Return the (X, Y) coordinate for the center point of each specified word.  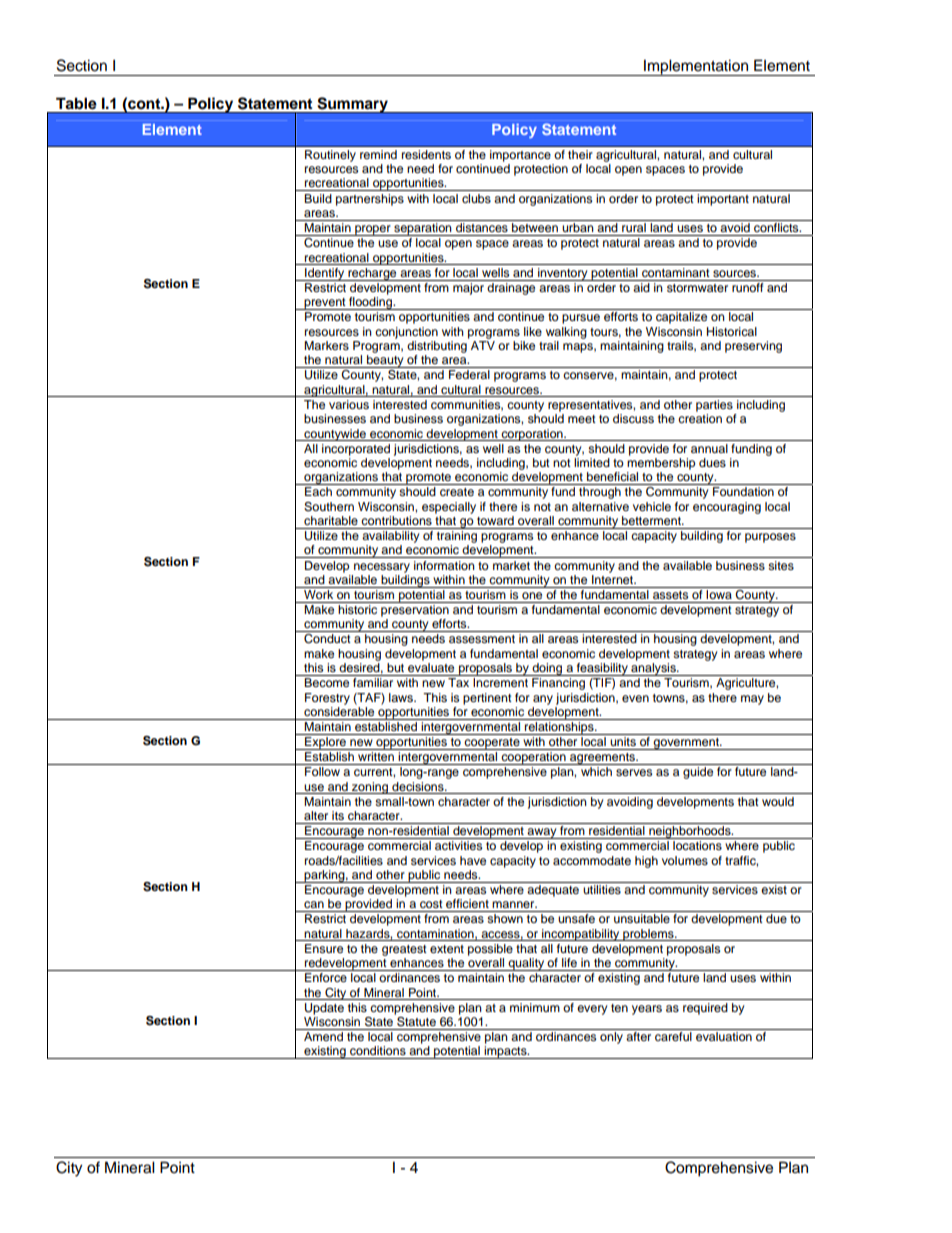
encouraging (727, 508)
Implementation (696, 67)
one (532, 595)
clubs (476, 198)
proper (373, 230)
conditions (378, 1050)
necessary (382, 568)
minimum (535, 1007)
